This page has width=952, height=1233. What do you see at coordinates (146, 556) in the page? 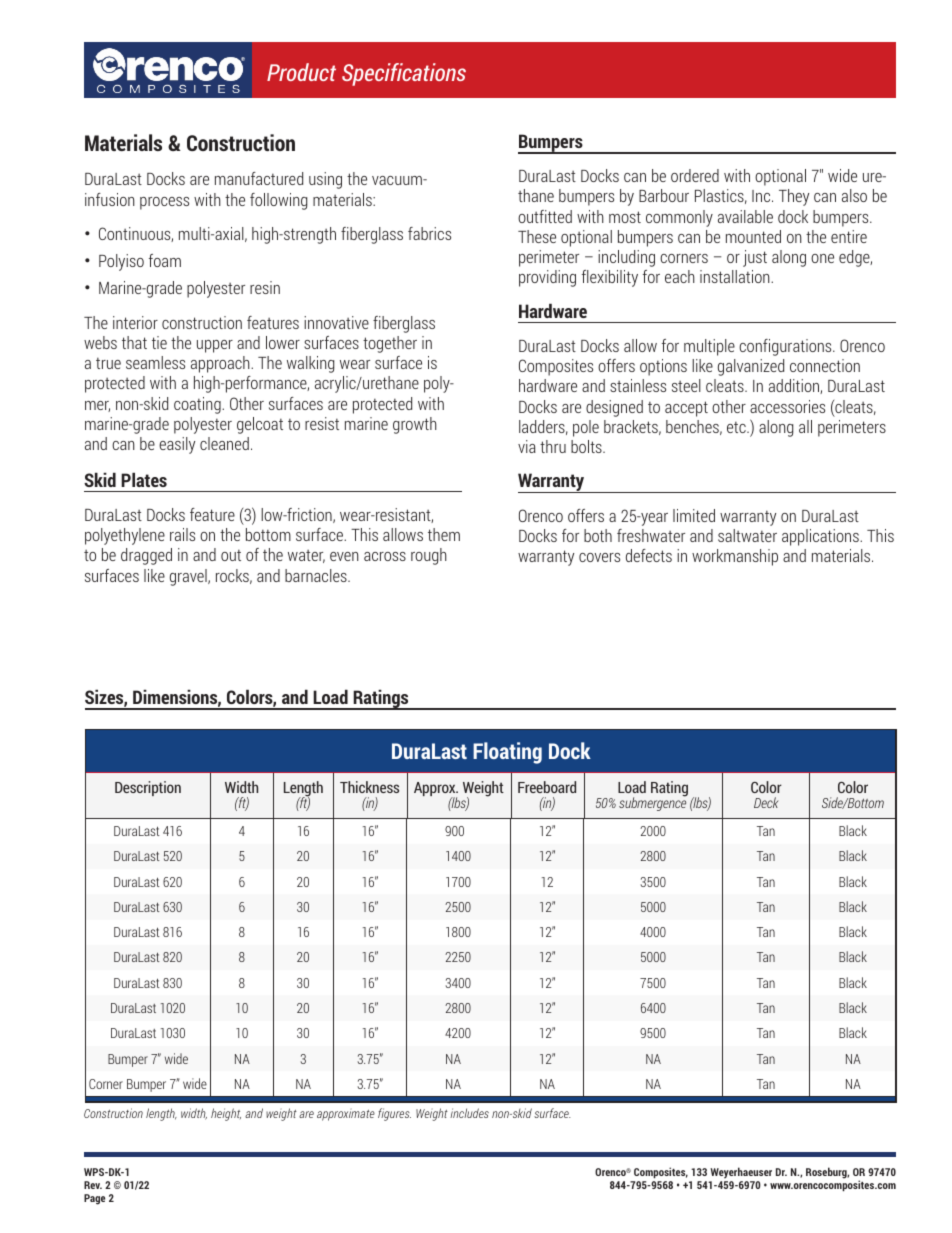
I see `dragged` at bounding box center [146, 556].
